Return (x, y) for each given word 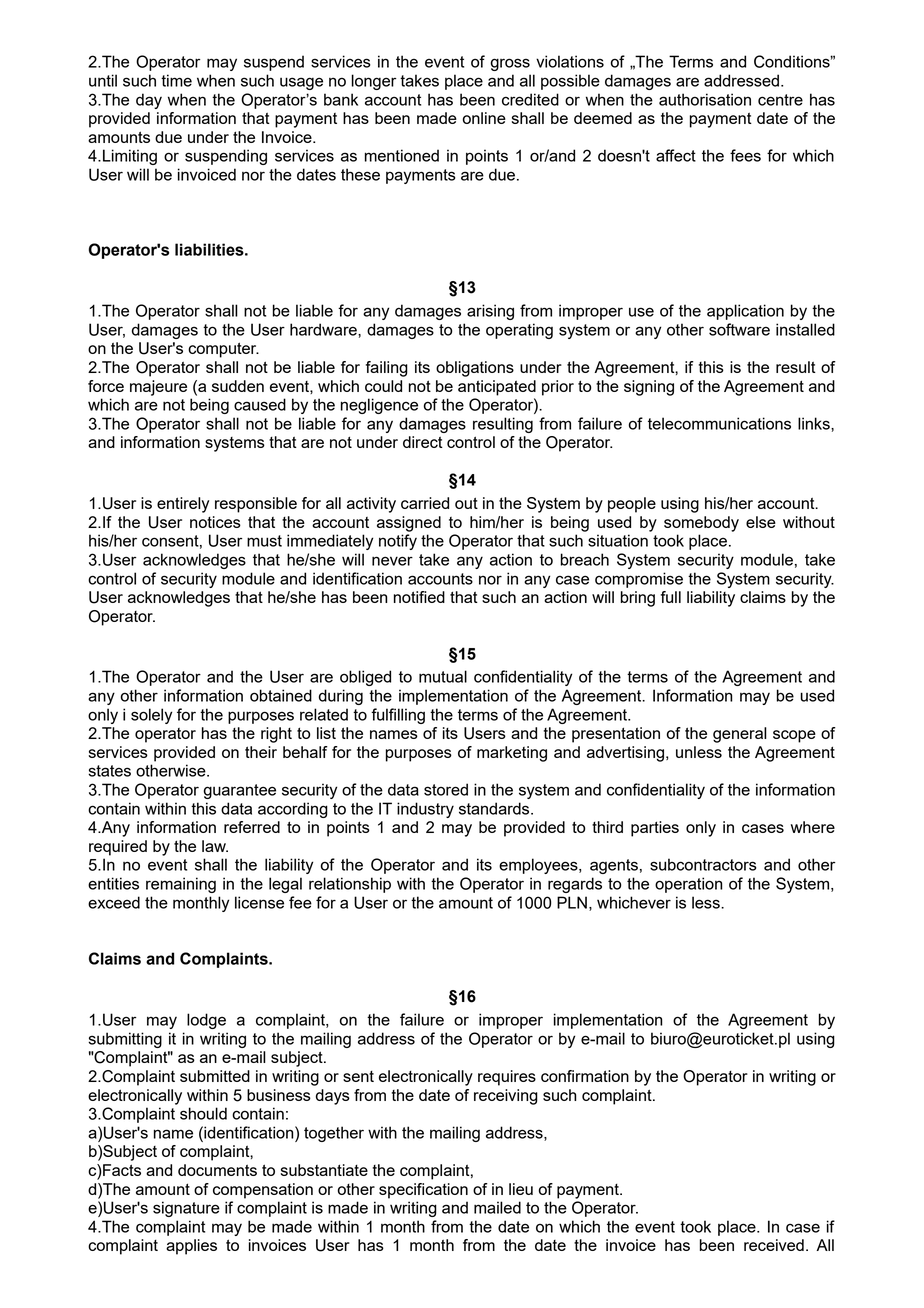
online (484, 118)
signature (186, 1209)
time (176, 80)
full (671, 597)
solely (151, 716)
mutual (443, 676)
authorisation (705, 99)
